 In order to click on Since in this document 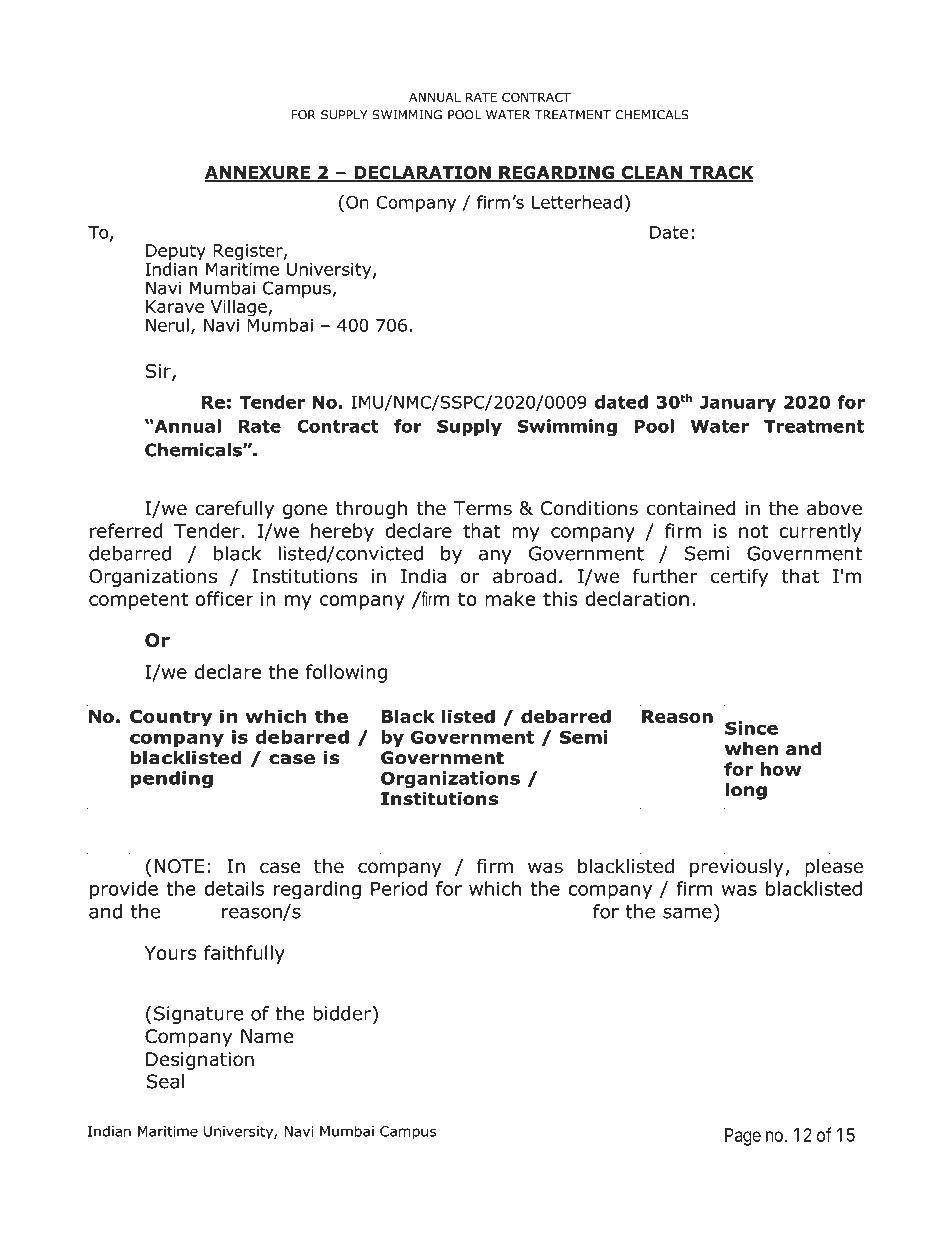, I will do `click(751, 728)`.
